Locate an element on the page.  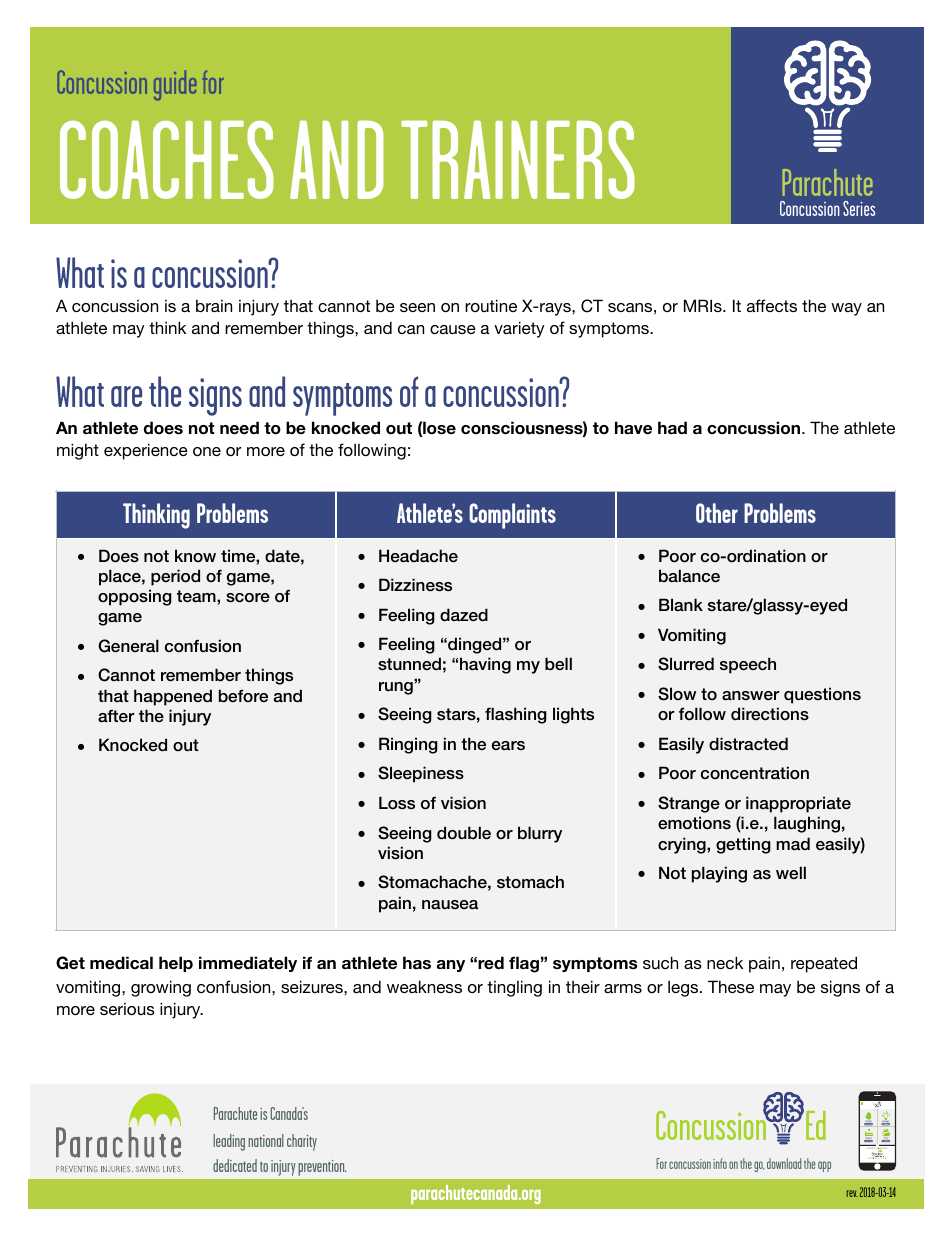
speech is located at coordinates (748, 665).
